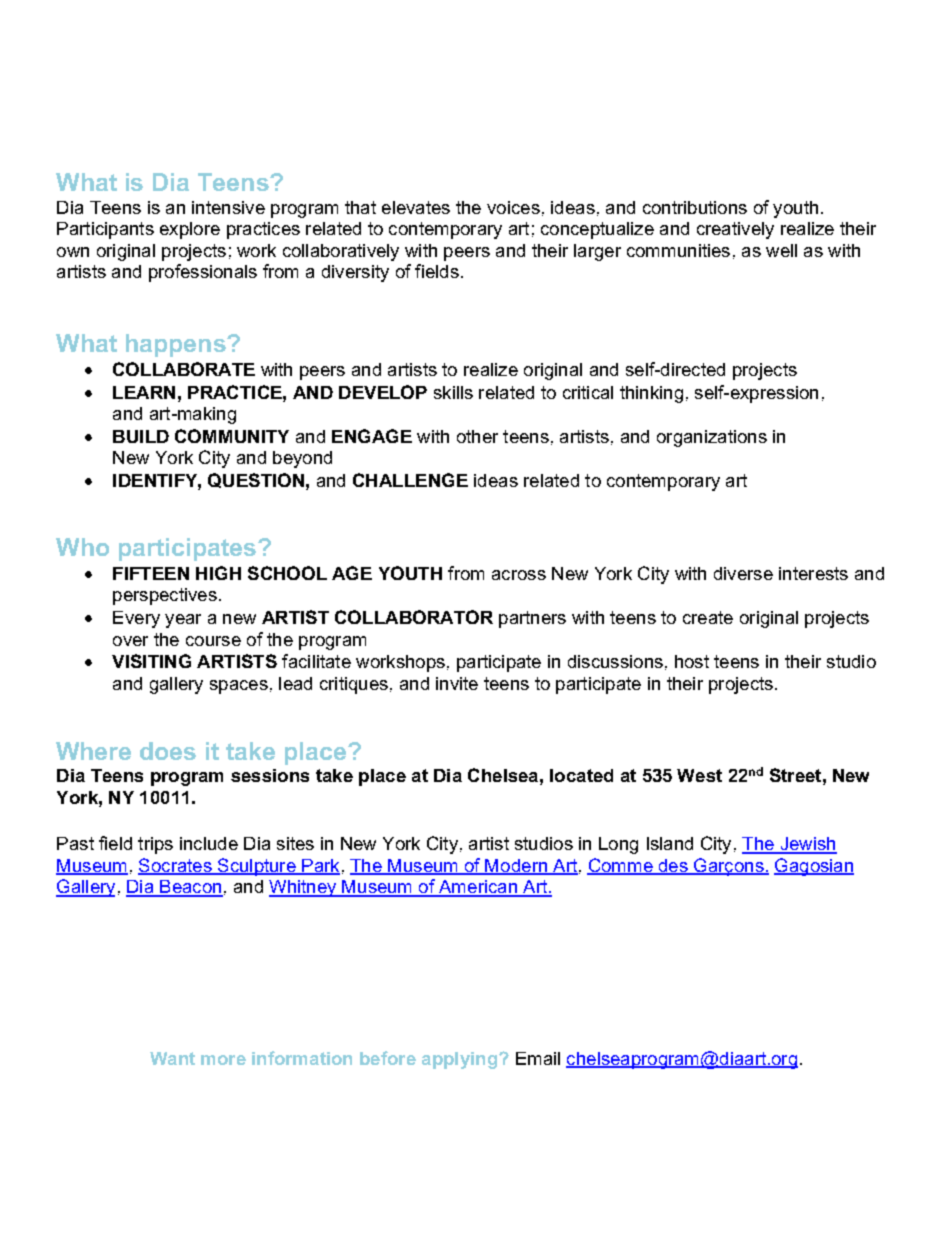 The width and height of the page is (952, 1233). Describe the element at coordinates (190, 230) in the page. I see `explore` at that location.
